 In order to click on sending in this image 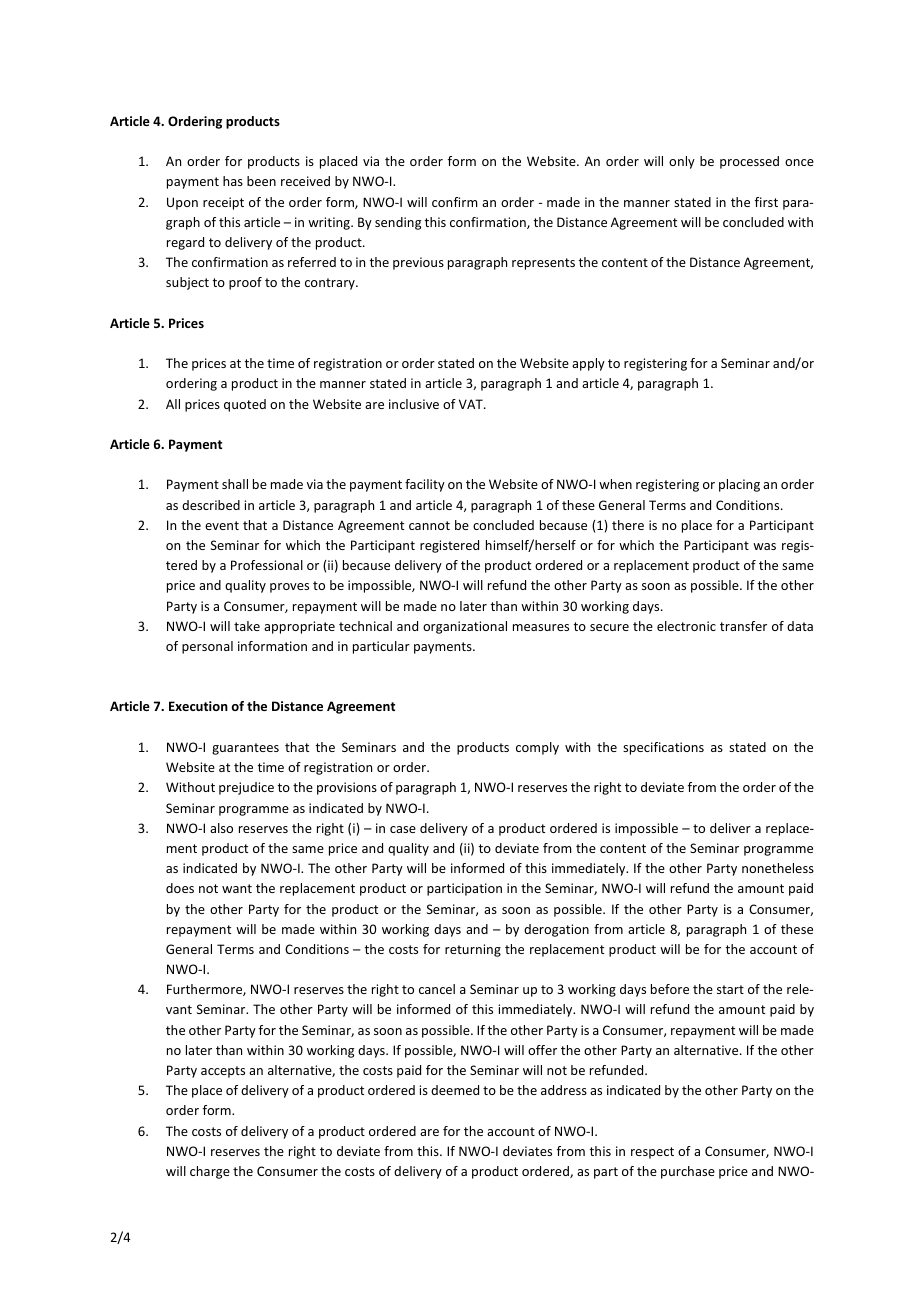, I will do `click(398, 223)`.
